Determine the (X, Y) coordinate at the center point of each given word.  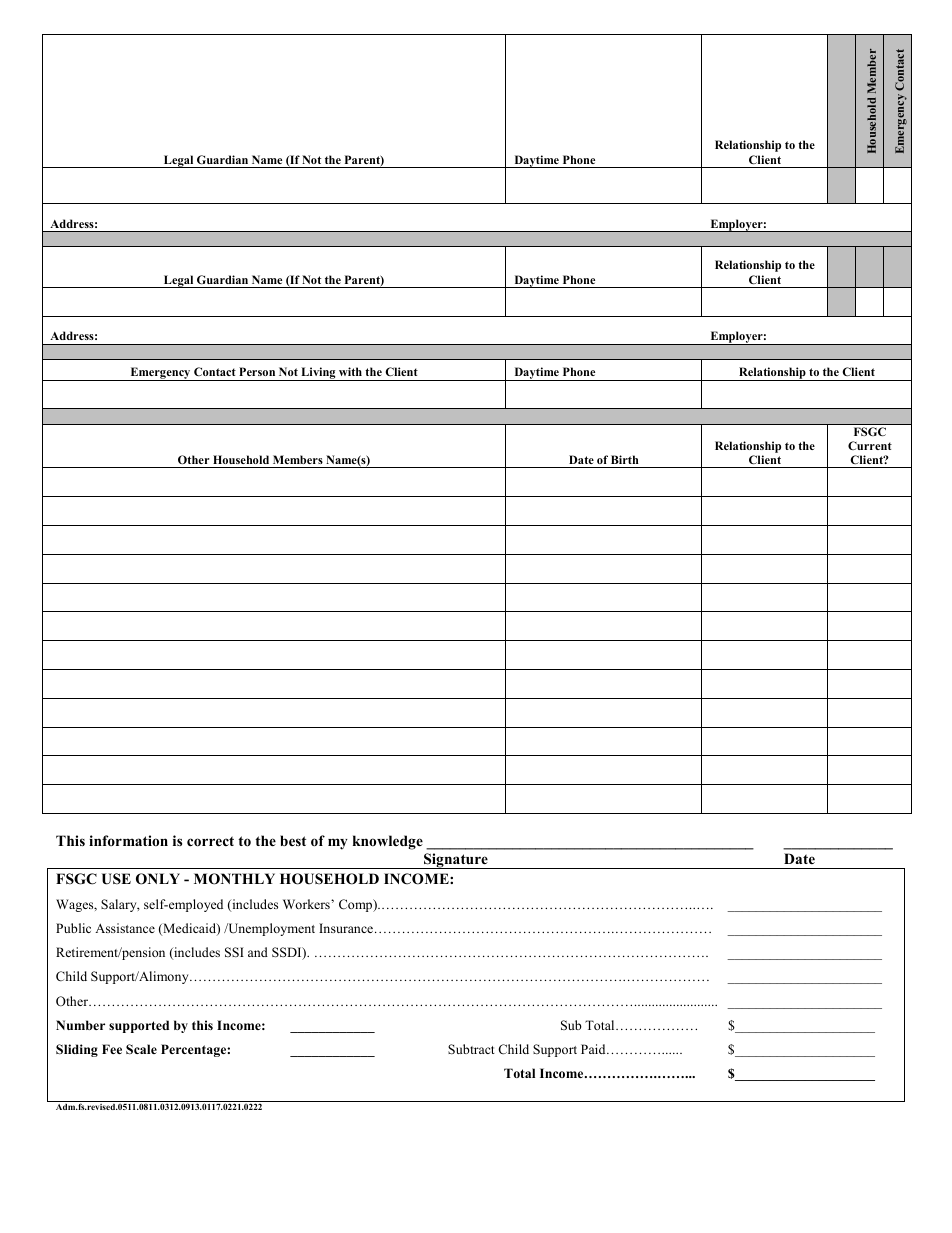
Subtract (471, 1049)
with (350, 371)
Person (257, 371)
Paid (594, 1049)
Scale (141, 1049)
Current (870, 445)
